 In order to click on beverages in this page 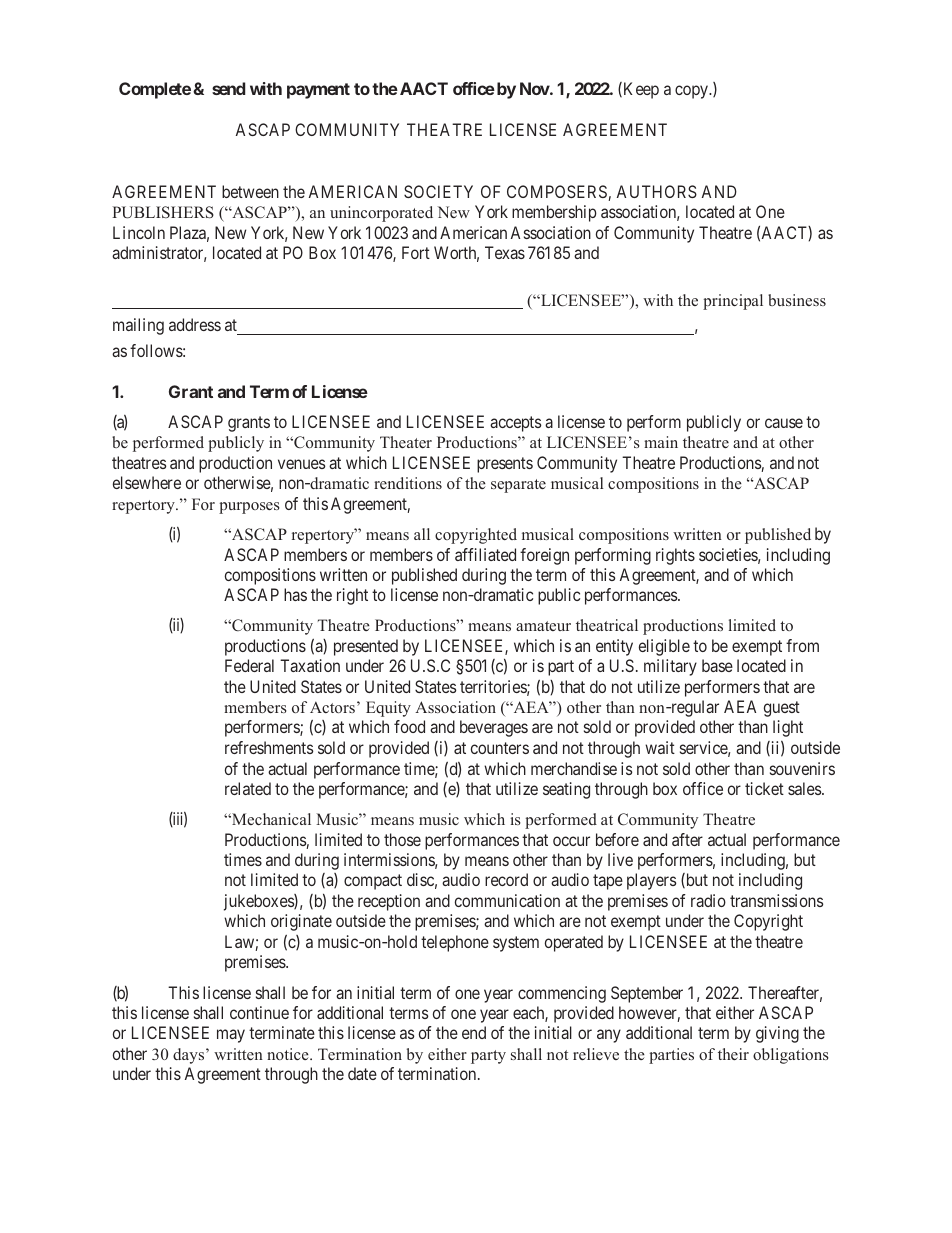, I will do `click(494, 728)`.
